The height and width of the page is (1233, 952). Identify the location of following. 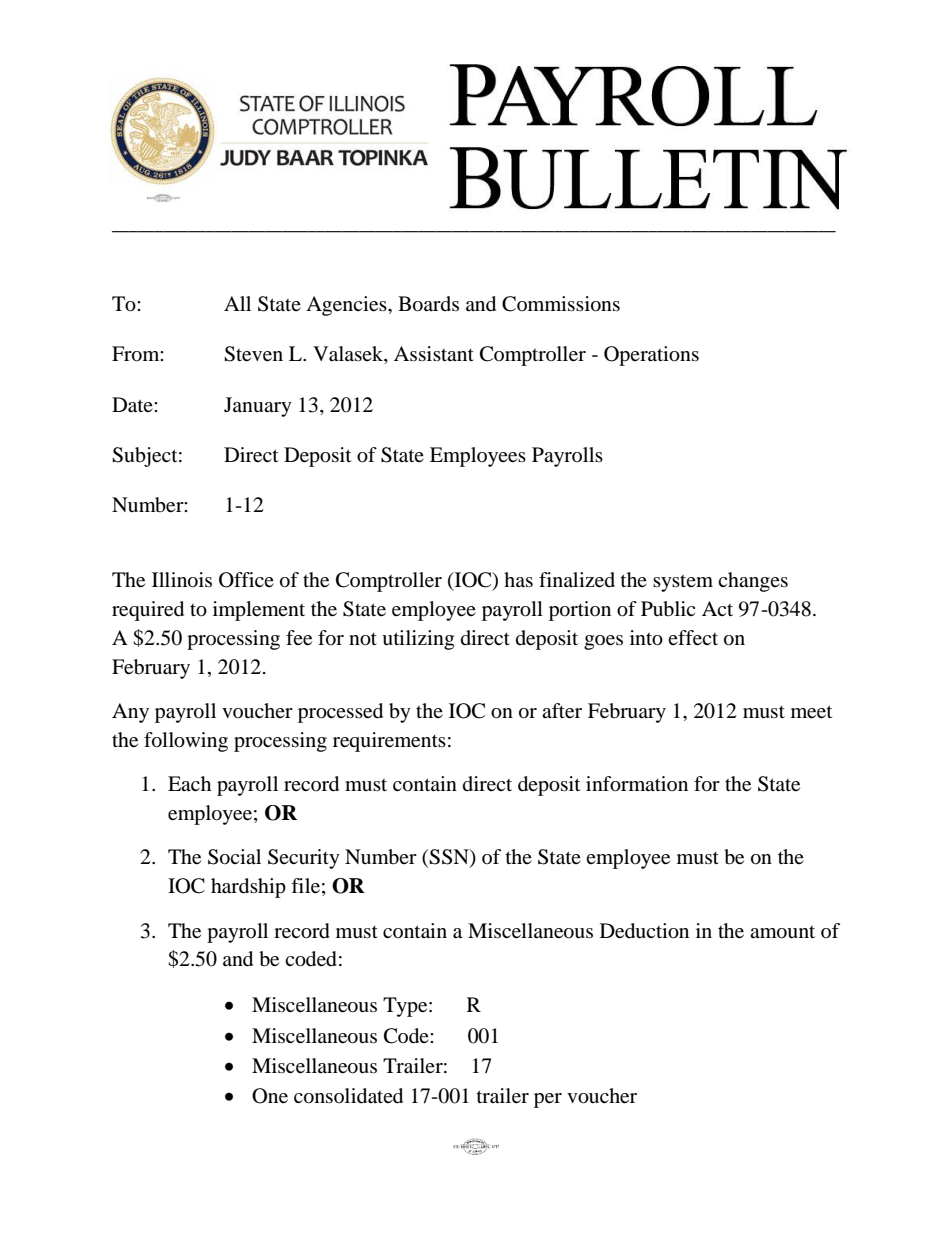
(186, 742).
